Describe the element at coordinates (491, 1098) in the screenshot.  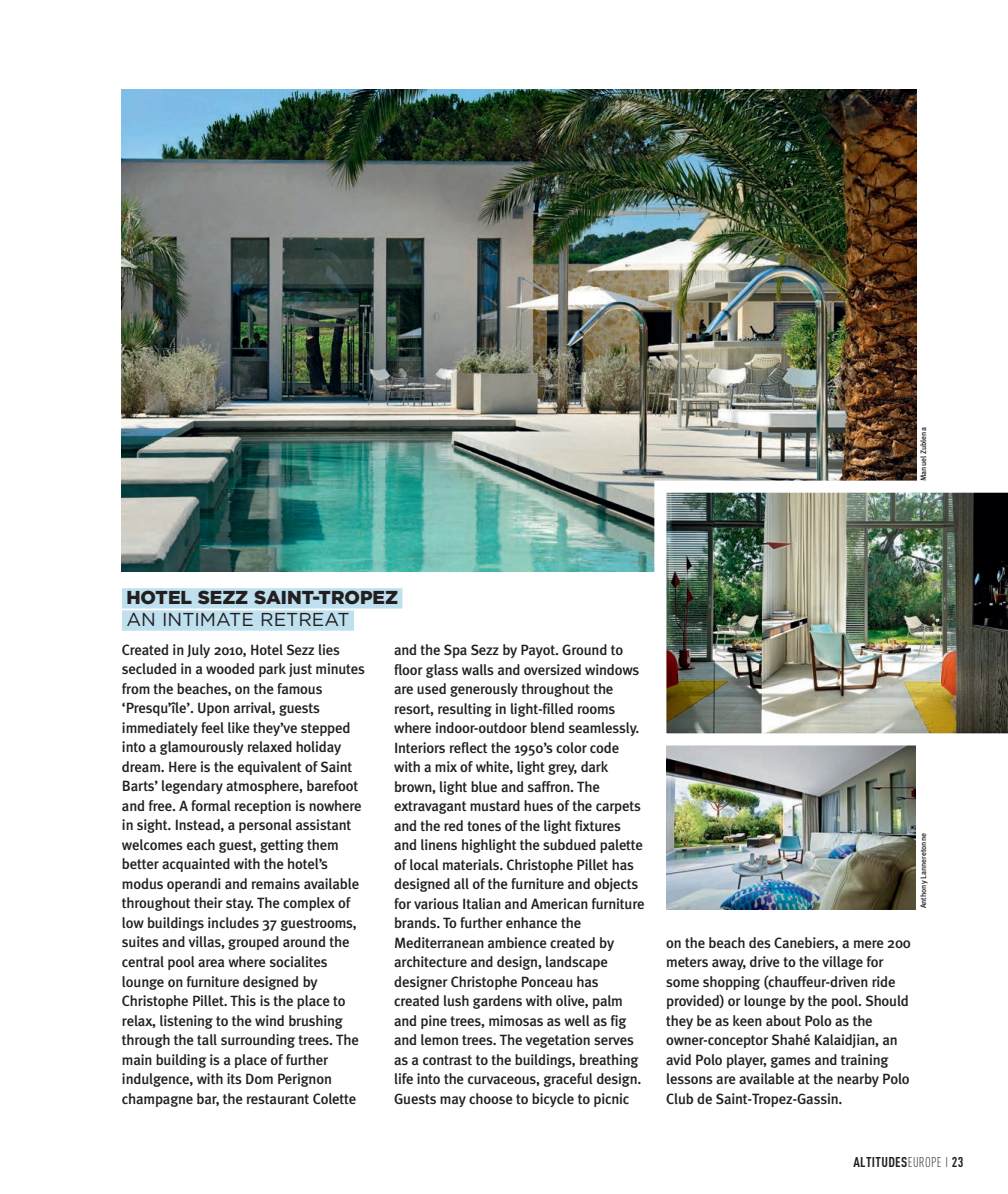
I see `choose` at that location.
